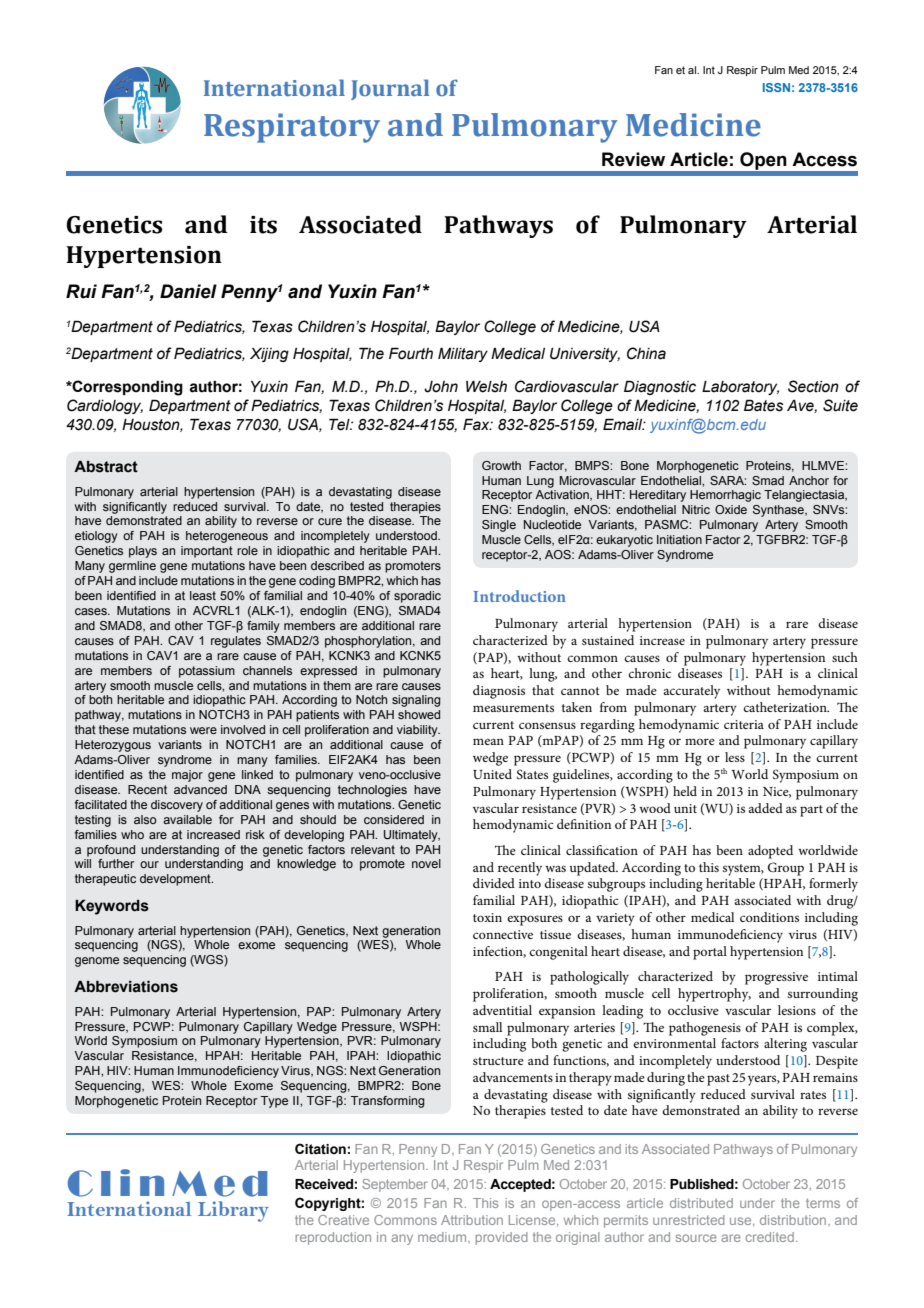 The height and width of the screenshot is (1308, 924). Describe the element at coordinates (770, 852) in the screenshot. I see `adopted` at that location.
